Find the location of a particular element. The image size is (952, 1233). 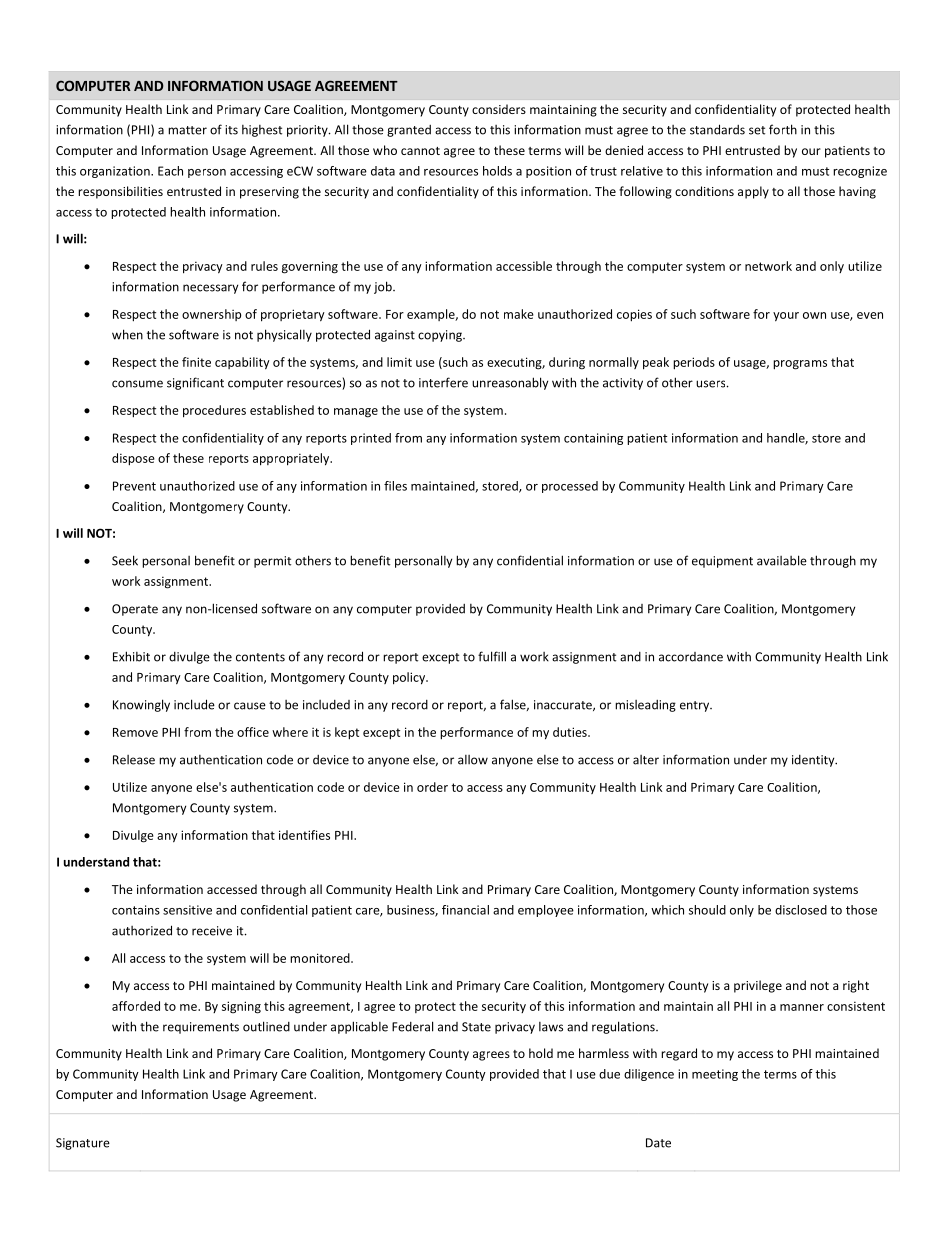

cannot is located at coordinates (420, 151).
